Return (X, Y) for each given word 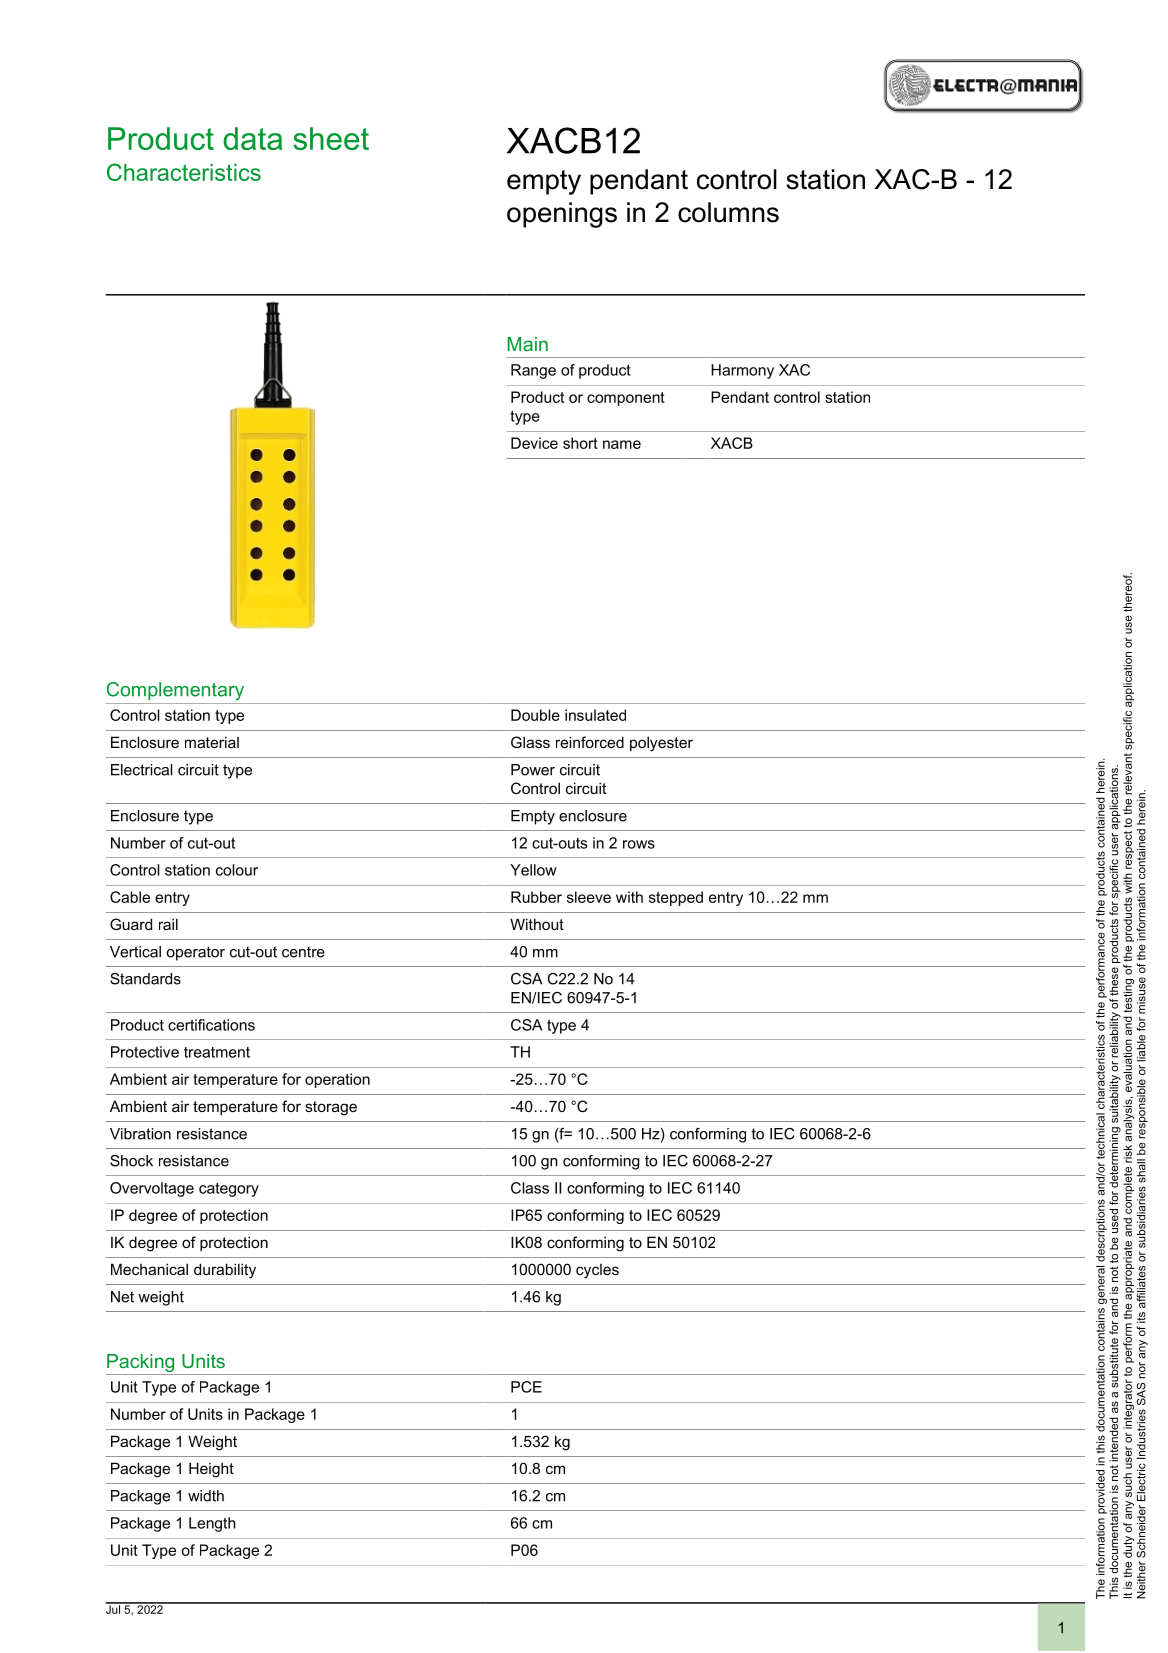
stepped (676, 898)
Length (212, 1524)
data (252, 138)
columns (728, 212)
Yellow (533, 870)
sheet (331, 138)
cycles (597, 1271)
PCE (526, 1387)
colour (237, 870)
